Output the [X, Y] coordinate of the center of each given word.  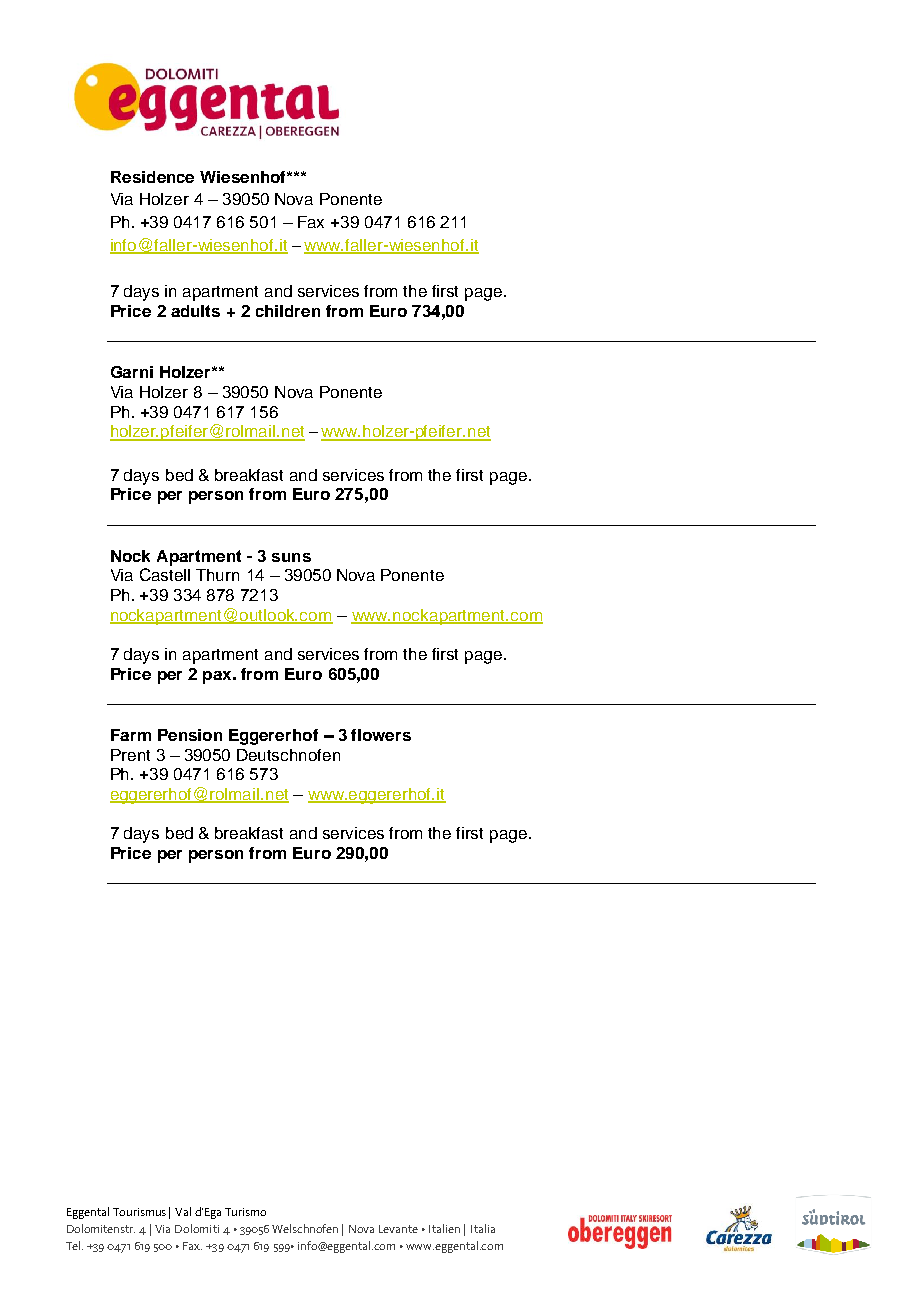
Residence [152, 177]
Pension [190, 735]
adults [195, 311]
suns [291, 557]
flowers [381, 735]
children [288, 311]
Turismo [245, 1212]
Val [183, 1211]
